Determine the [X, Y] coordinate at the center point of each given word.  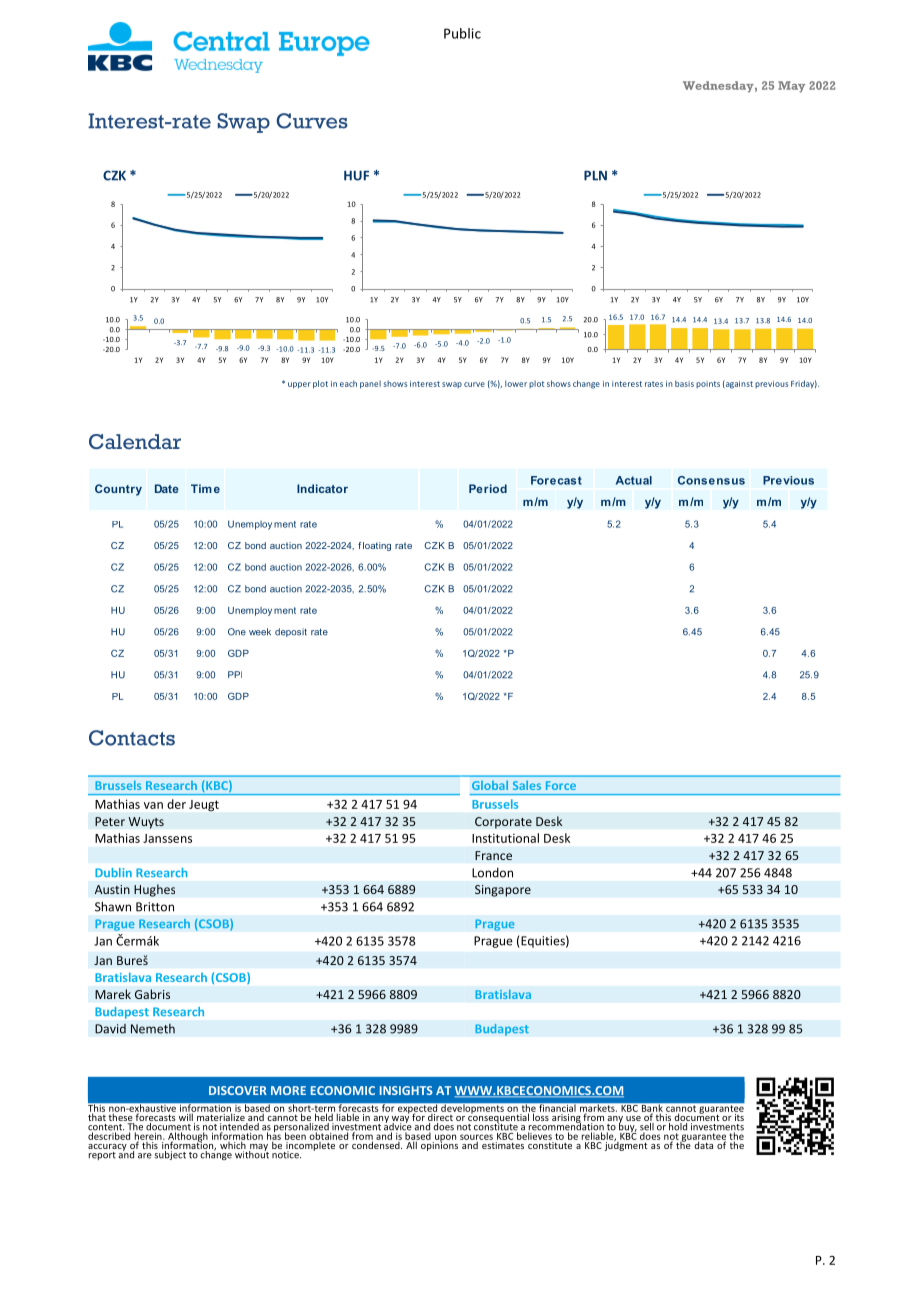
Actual [634, 480]
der [176, 804]
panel [370, 384]
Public [462, 33]
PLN [595, 175]
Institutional [505, 838]
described [109, 1135]
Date [167, 488]
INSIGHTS [406, 1090]
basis [684, 383]
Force [561, 785]
